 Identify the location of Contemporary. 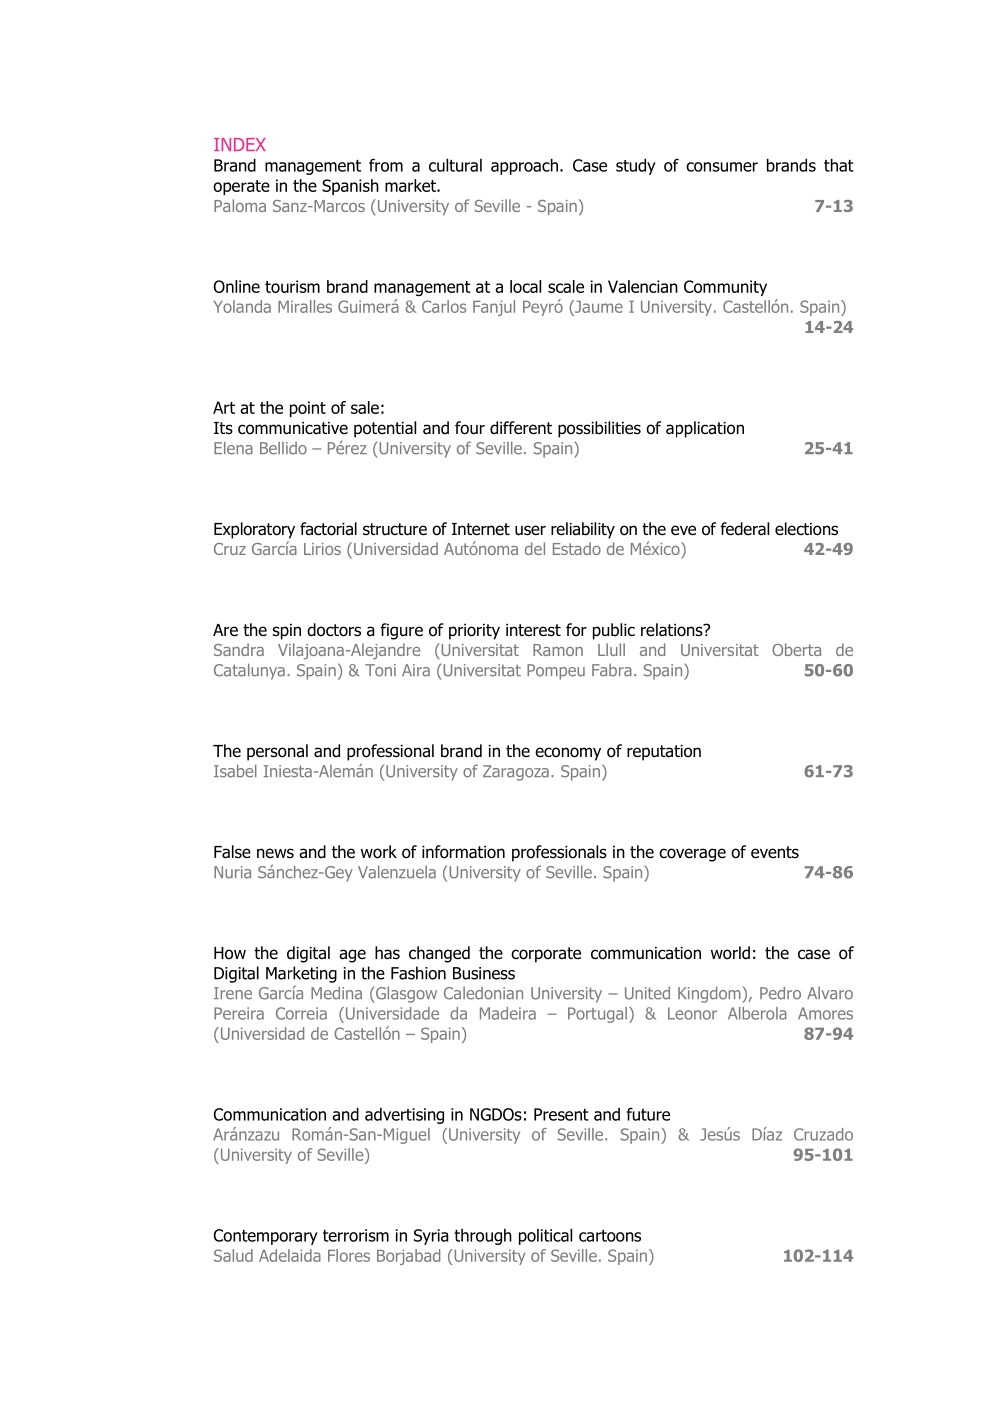
(265, 1237).
